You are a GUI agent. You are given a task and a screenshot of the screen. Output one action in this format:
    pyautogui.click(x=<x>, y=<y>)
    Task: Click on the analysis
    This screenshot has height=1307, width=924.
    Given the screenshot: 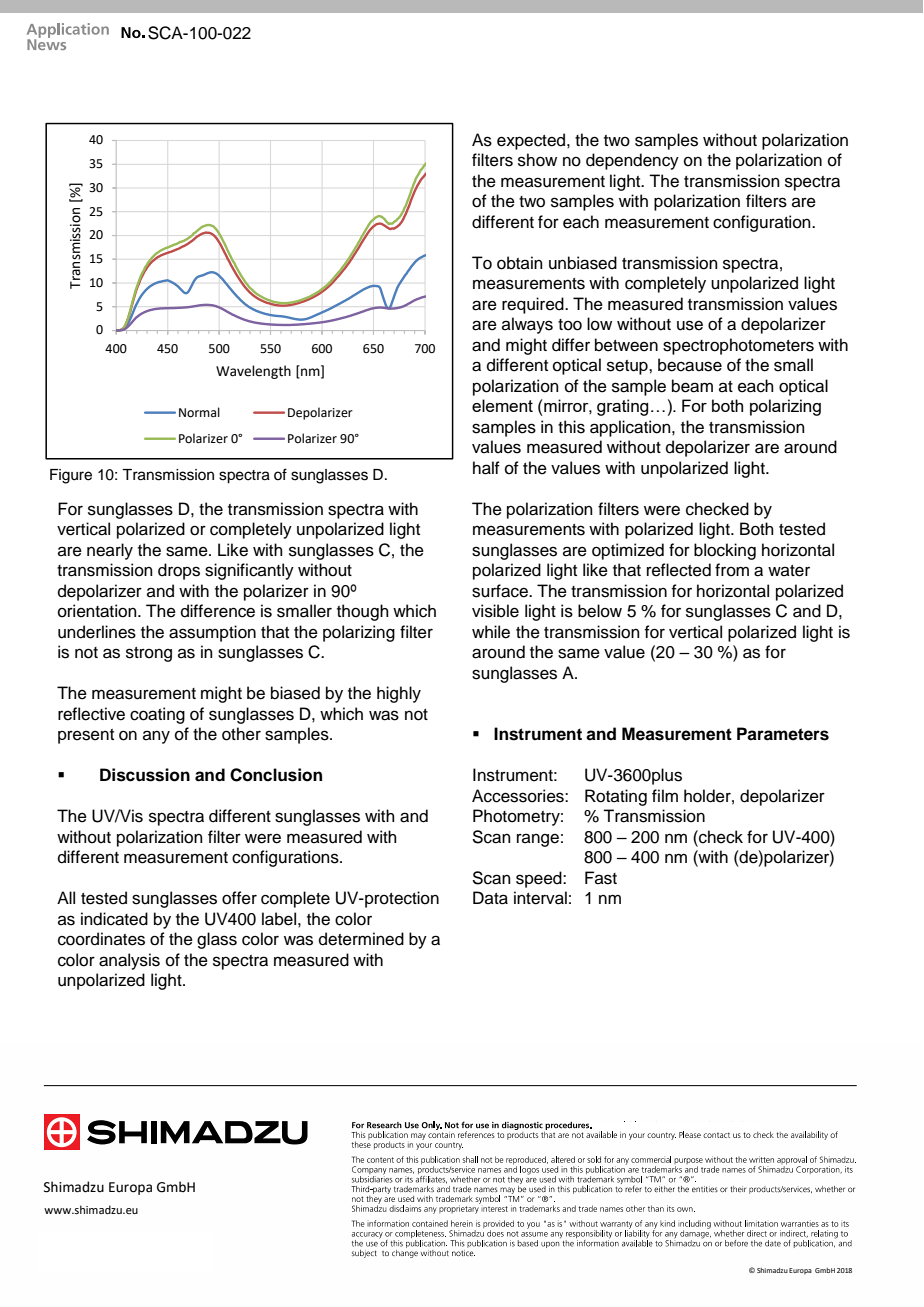 What is the action you would take?
    pyautogui.click(x=129, y=961)
